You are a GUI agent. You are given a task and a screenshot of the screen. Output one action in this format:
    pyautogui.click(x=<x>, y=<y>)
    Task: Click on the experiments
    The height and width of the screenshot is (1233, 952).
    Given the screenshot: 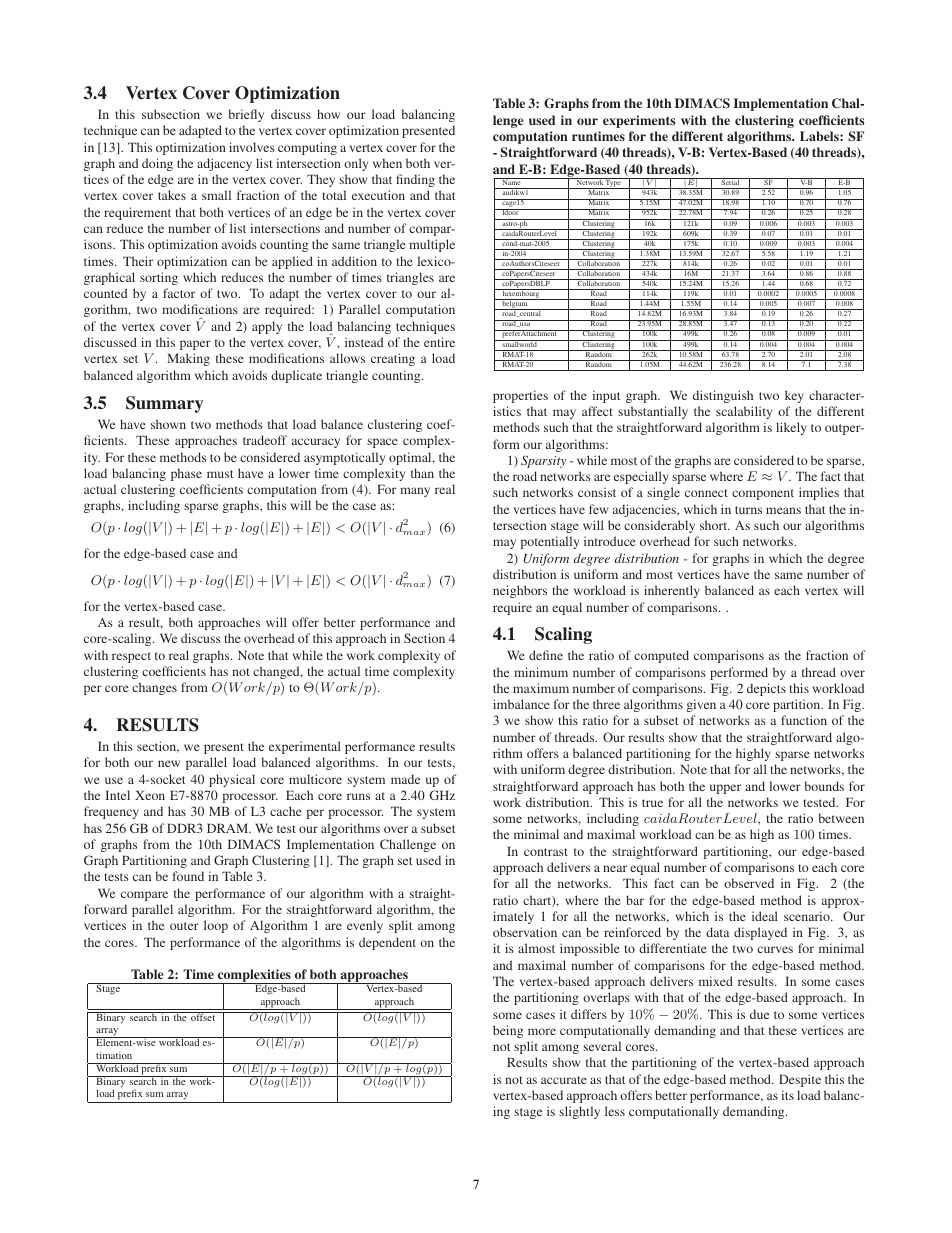 What is the action you would take?
    pyautogui.click(x=639, y=121)
